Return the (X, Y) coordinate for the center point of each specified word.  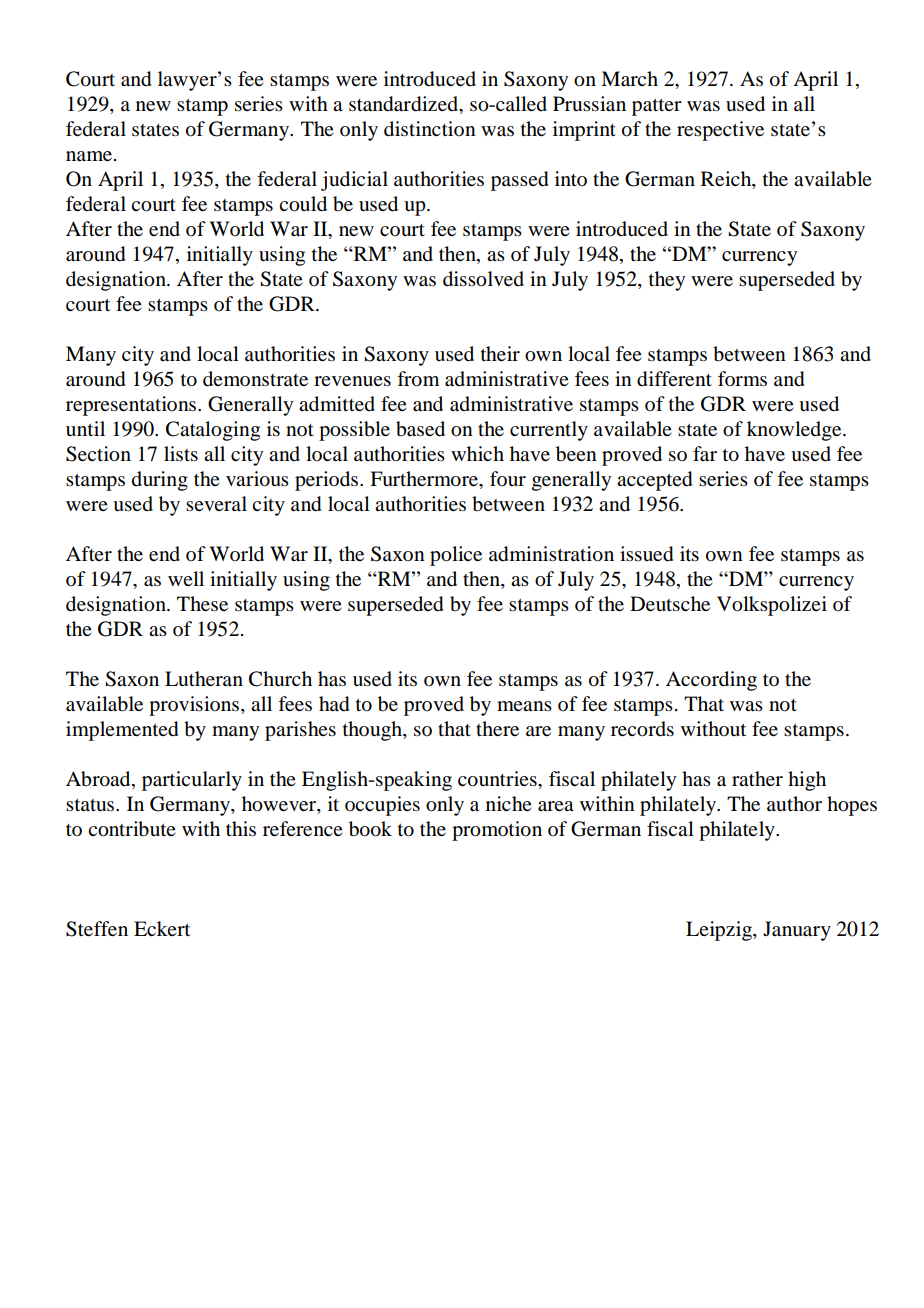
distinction (430, 129)
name (89, 156)
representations (132, 406)
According (711, 681)
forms (742, 378)
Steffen (97, 929)
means (524, 706)
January (797, 931)
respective (720, 131)
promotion (497, 831)
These (202, 604)
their (500, 354)
